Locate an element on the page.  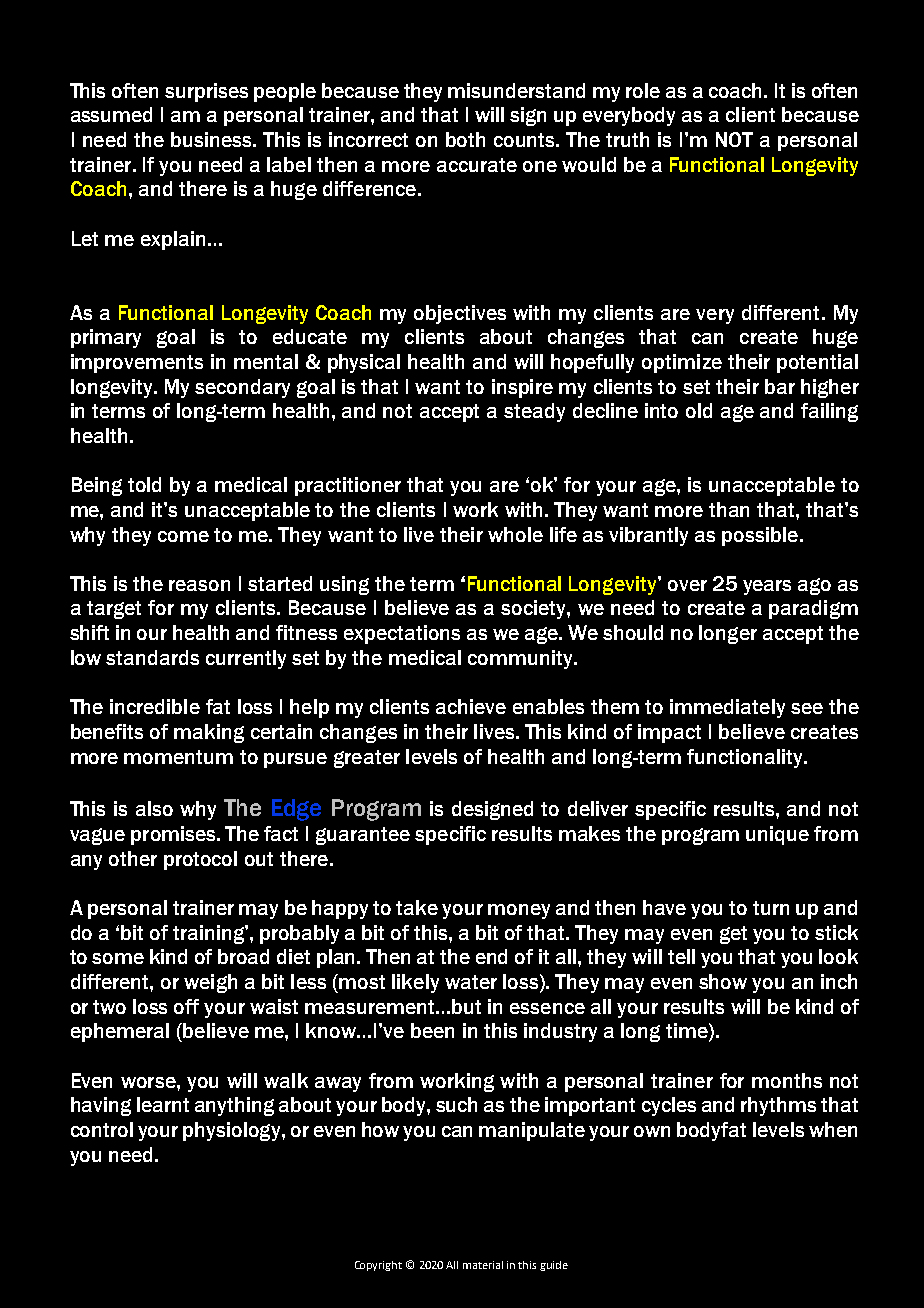
standards is located at coordinates (152, 657).
